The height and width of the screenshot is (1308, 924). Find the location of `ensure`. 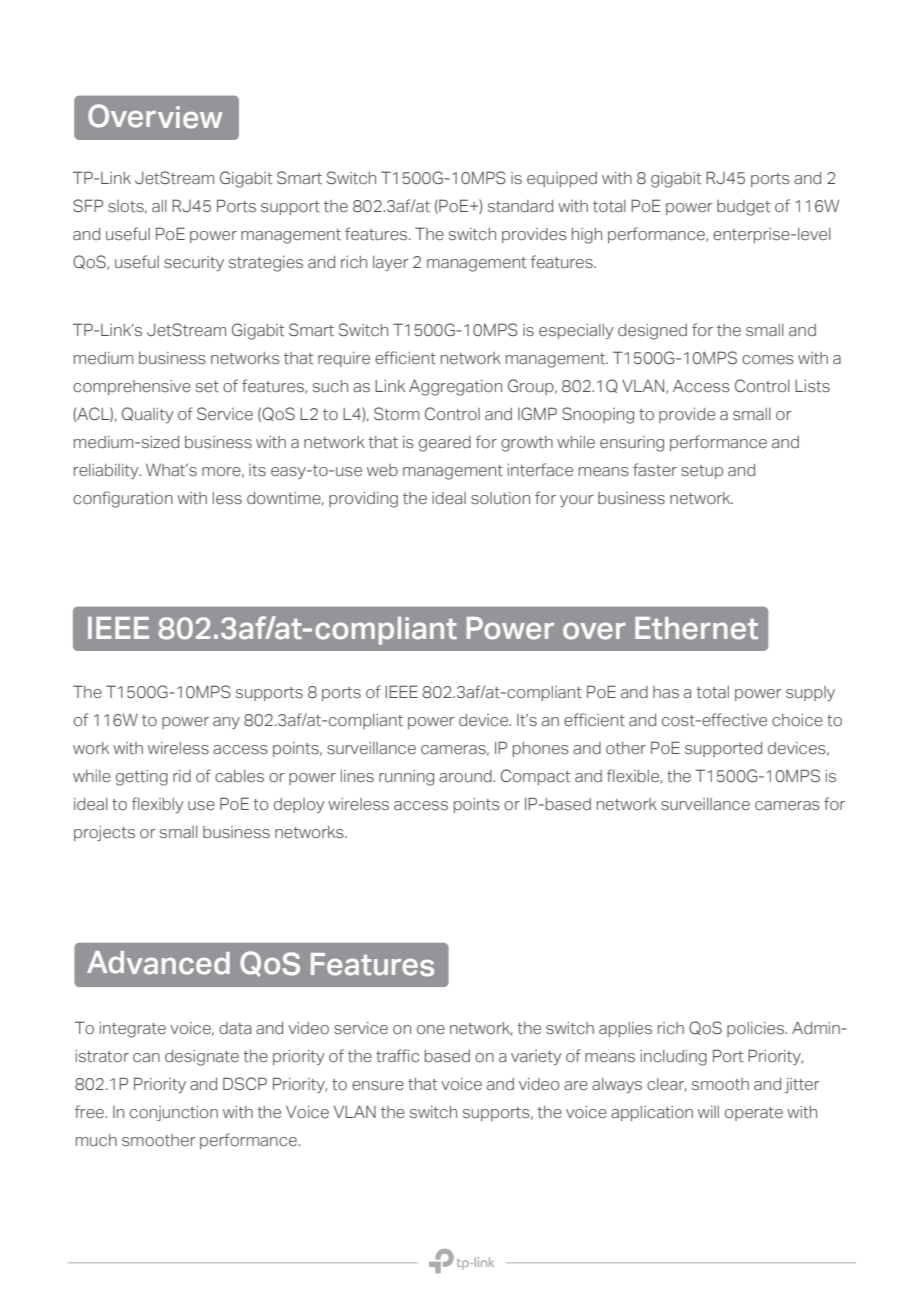

ensure is located at coordinates (378, 1085).
